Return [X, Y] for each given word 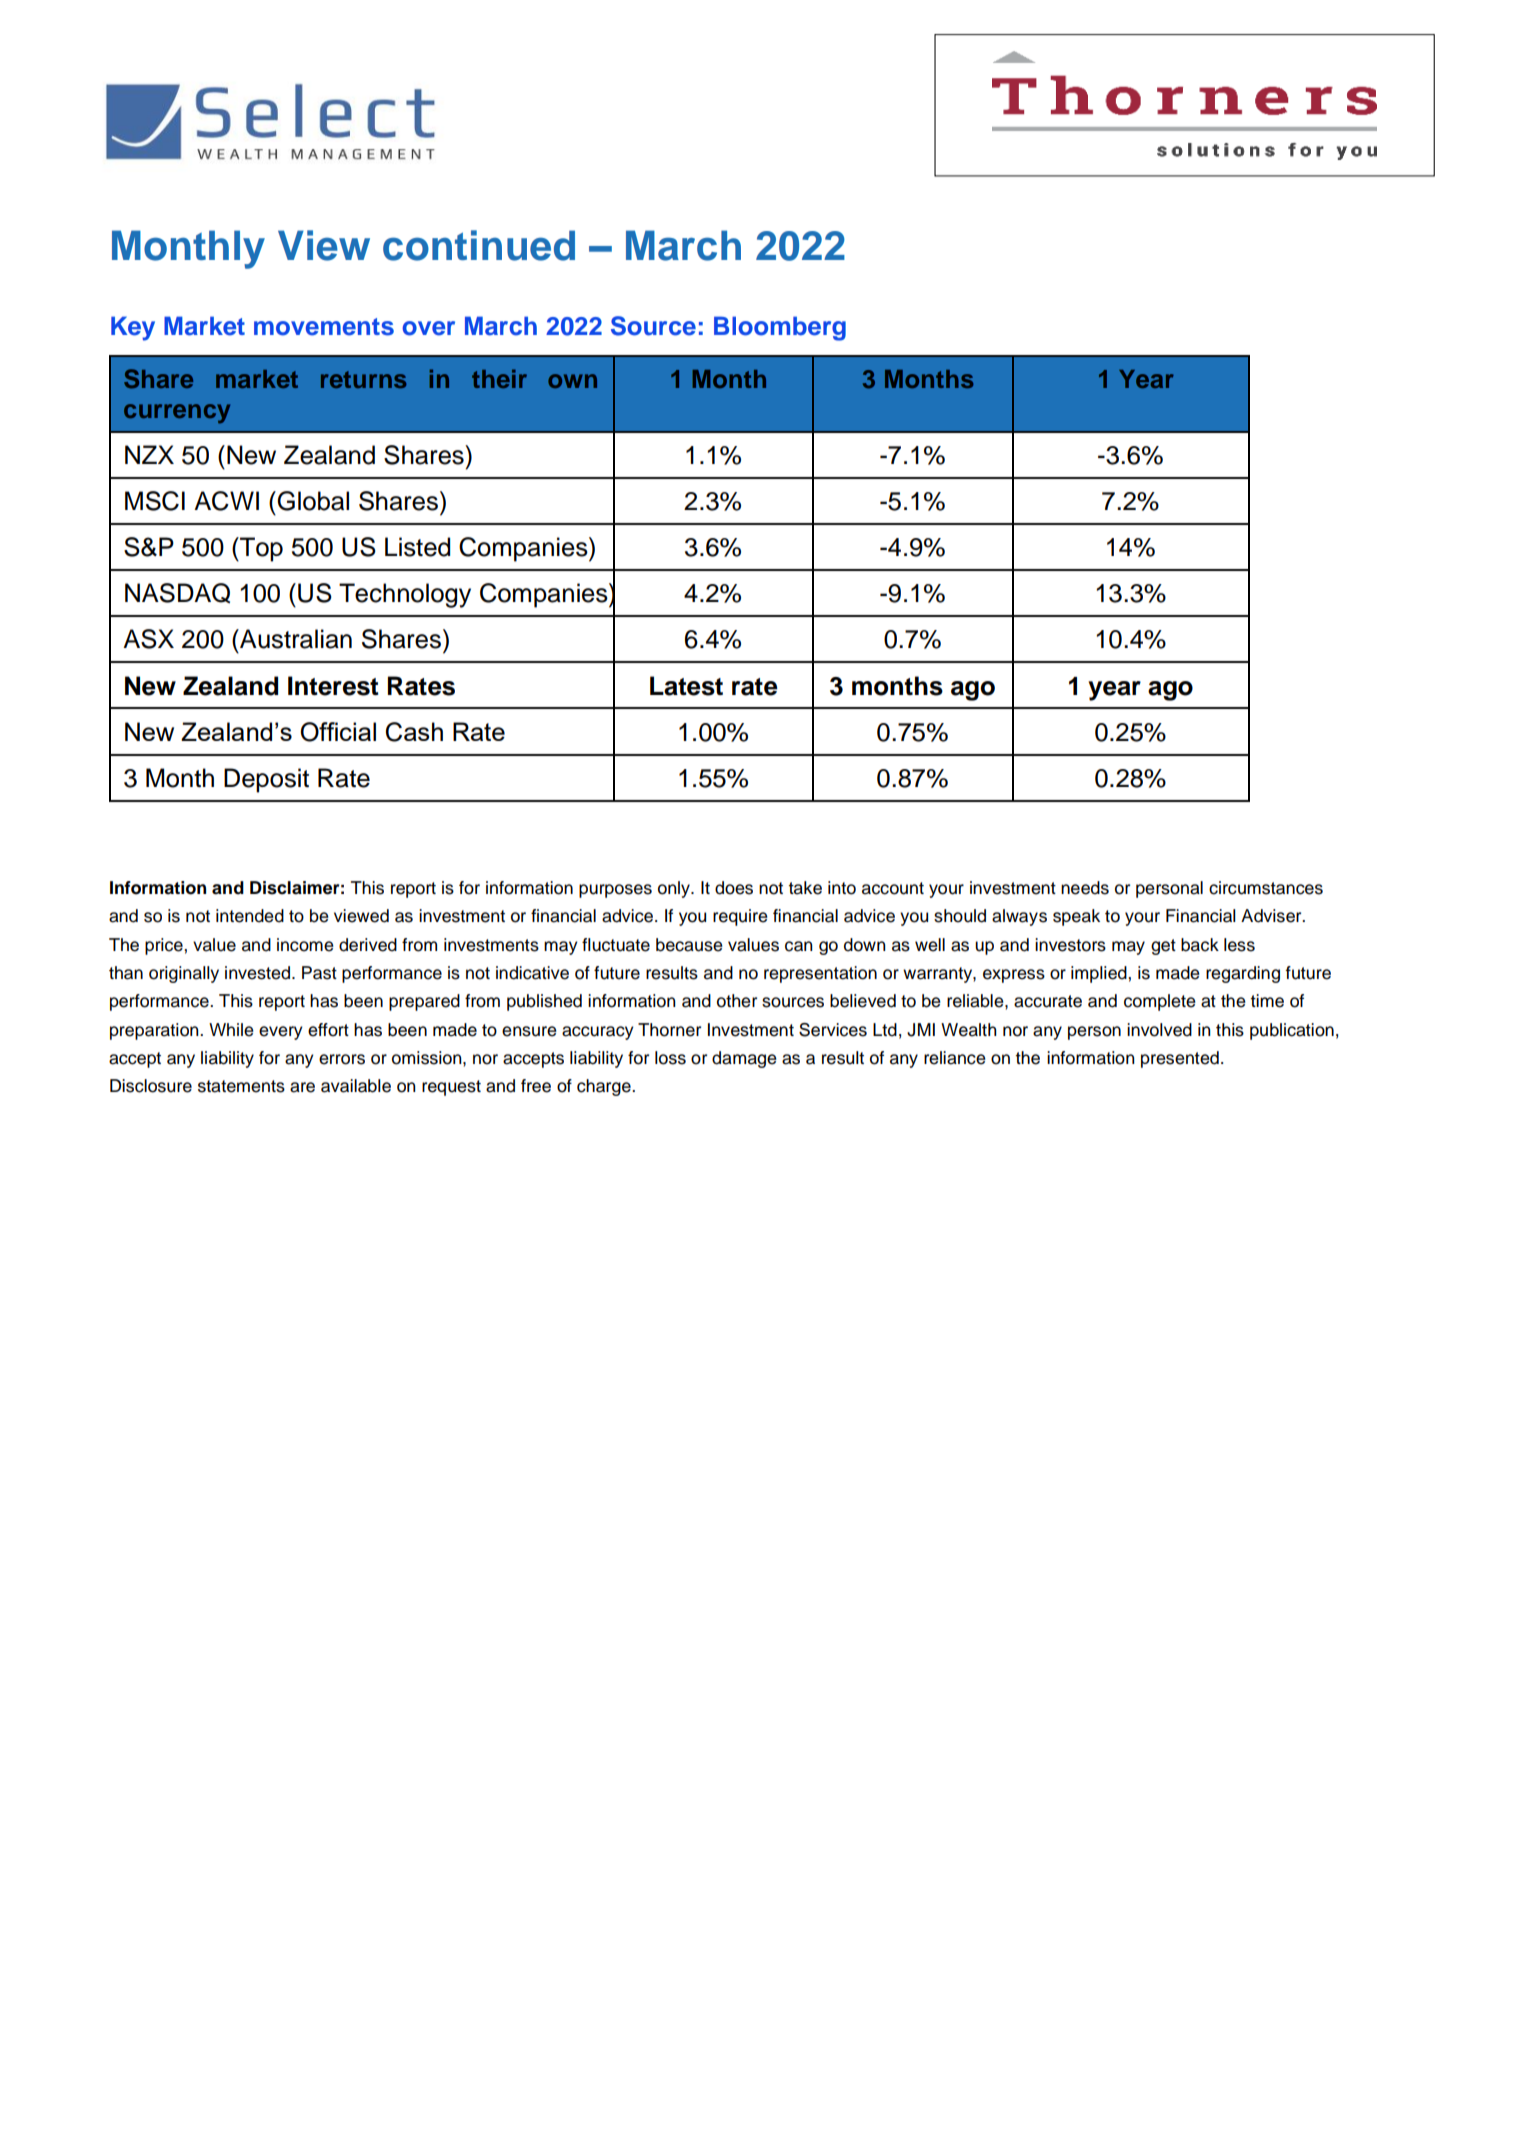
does [734, 888]
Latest [686, 686]
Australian [295, 639]
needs [1085, 888]
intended [250, 916]
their [499, 378]
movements [324, 327]
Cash [414, 732]
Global [312, 501]
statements [241, 1086]
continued [479, 245]
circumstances [1266, 888]
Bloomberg [780, 328]
